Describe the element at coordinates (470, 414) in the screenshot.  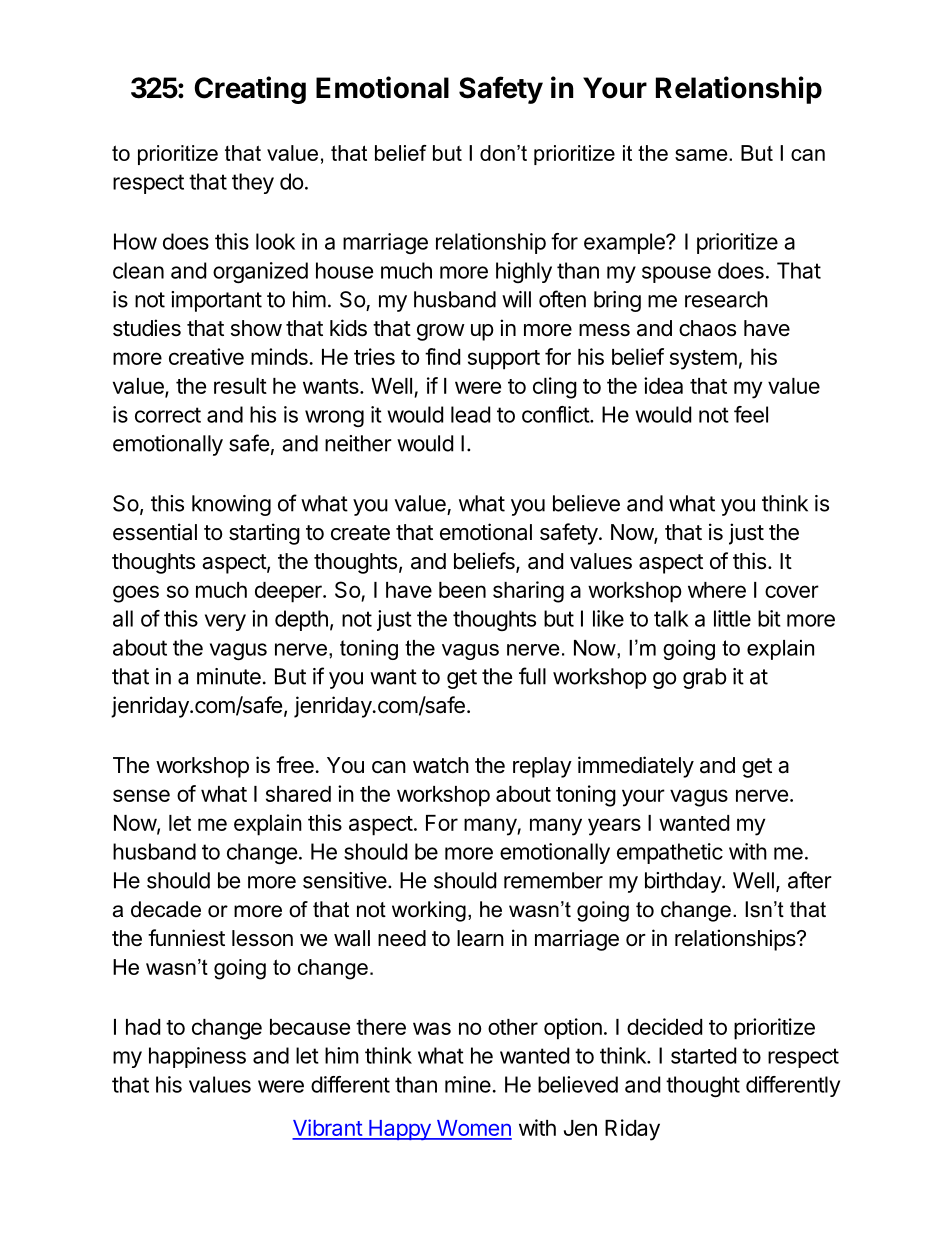
I see `lead` at that location.
